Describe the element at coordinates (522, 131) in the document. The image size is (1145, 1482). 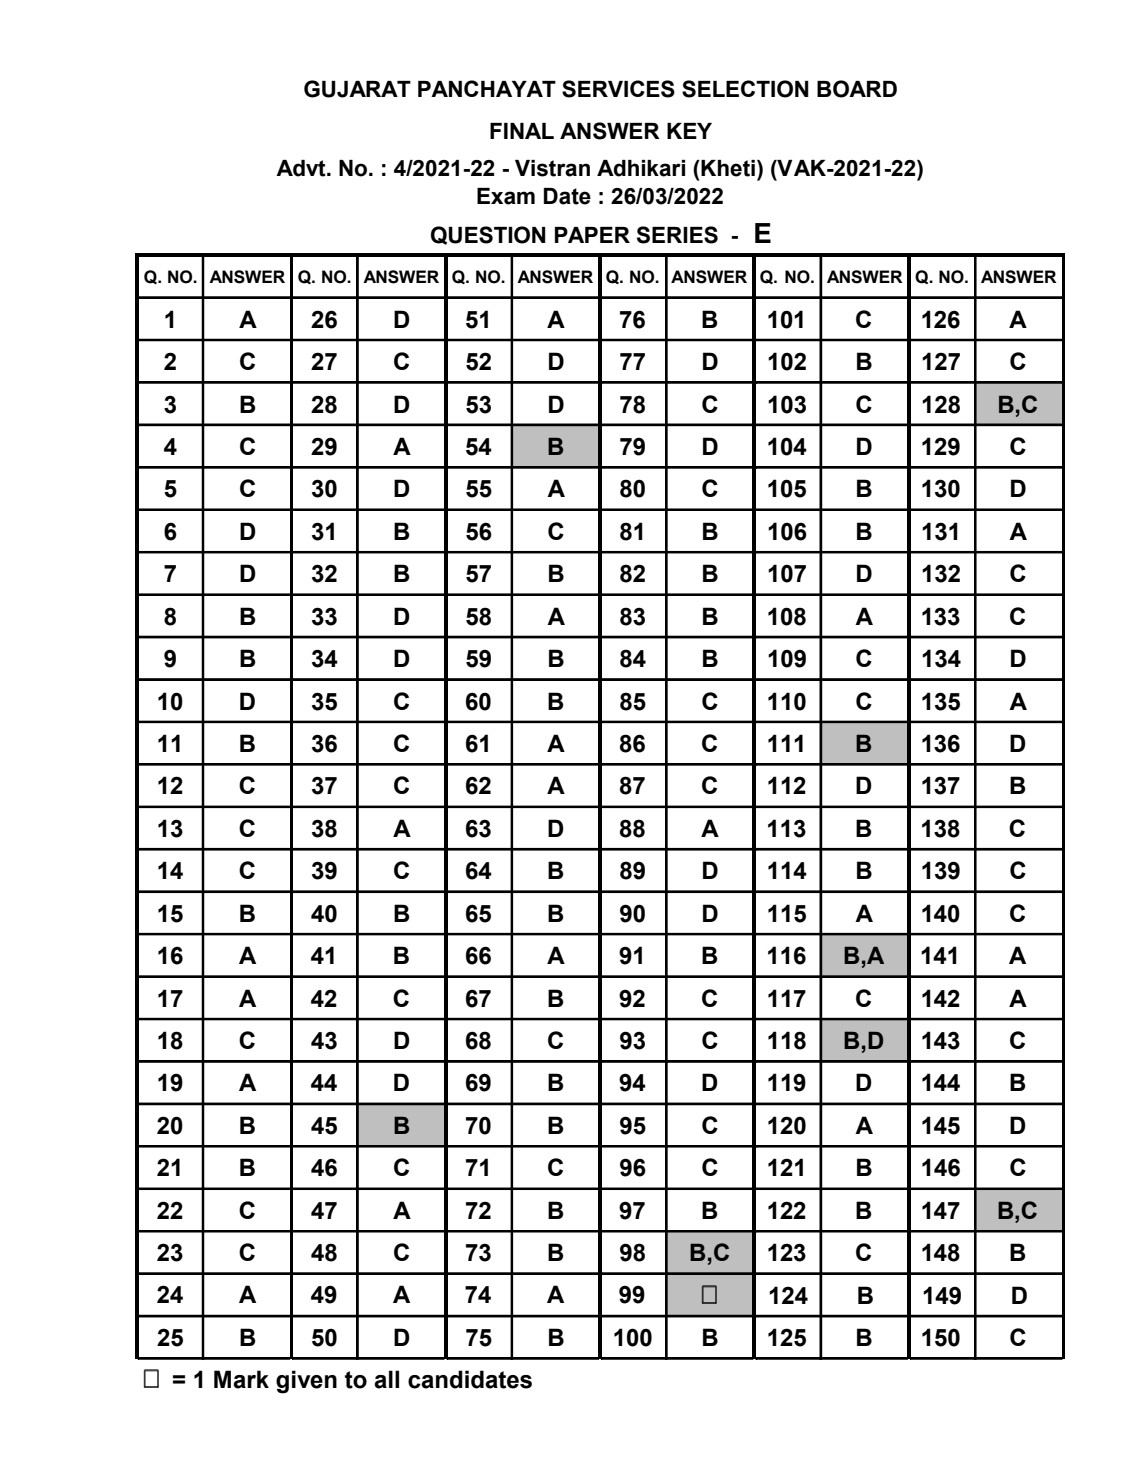
I see `FINAL` at that location.
